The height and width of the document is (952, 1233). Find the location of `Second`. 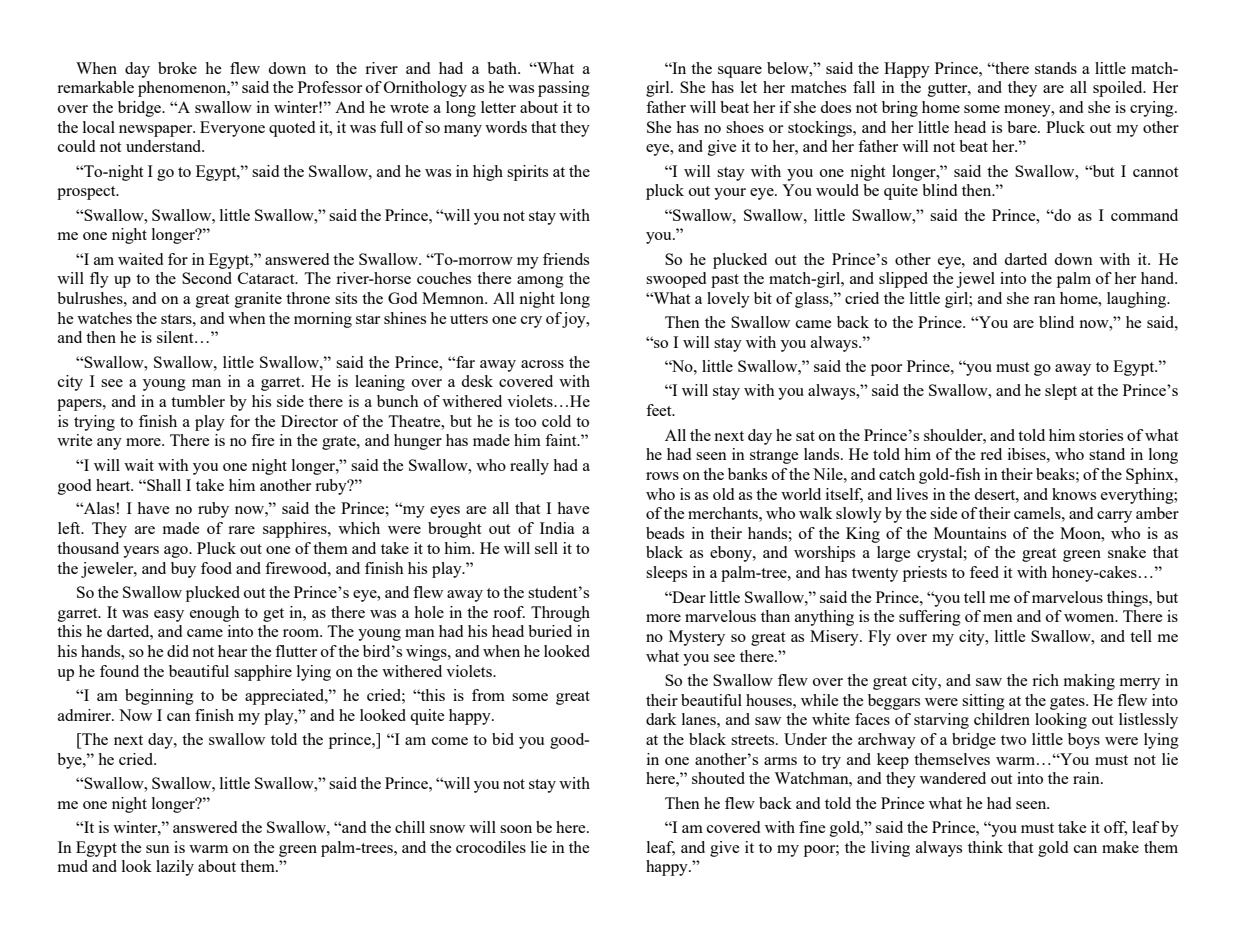

Second is located at coordinates (207, 278).
